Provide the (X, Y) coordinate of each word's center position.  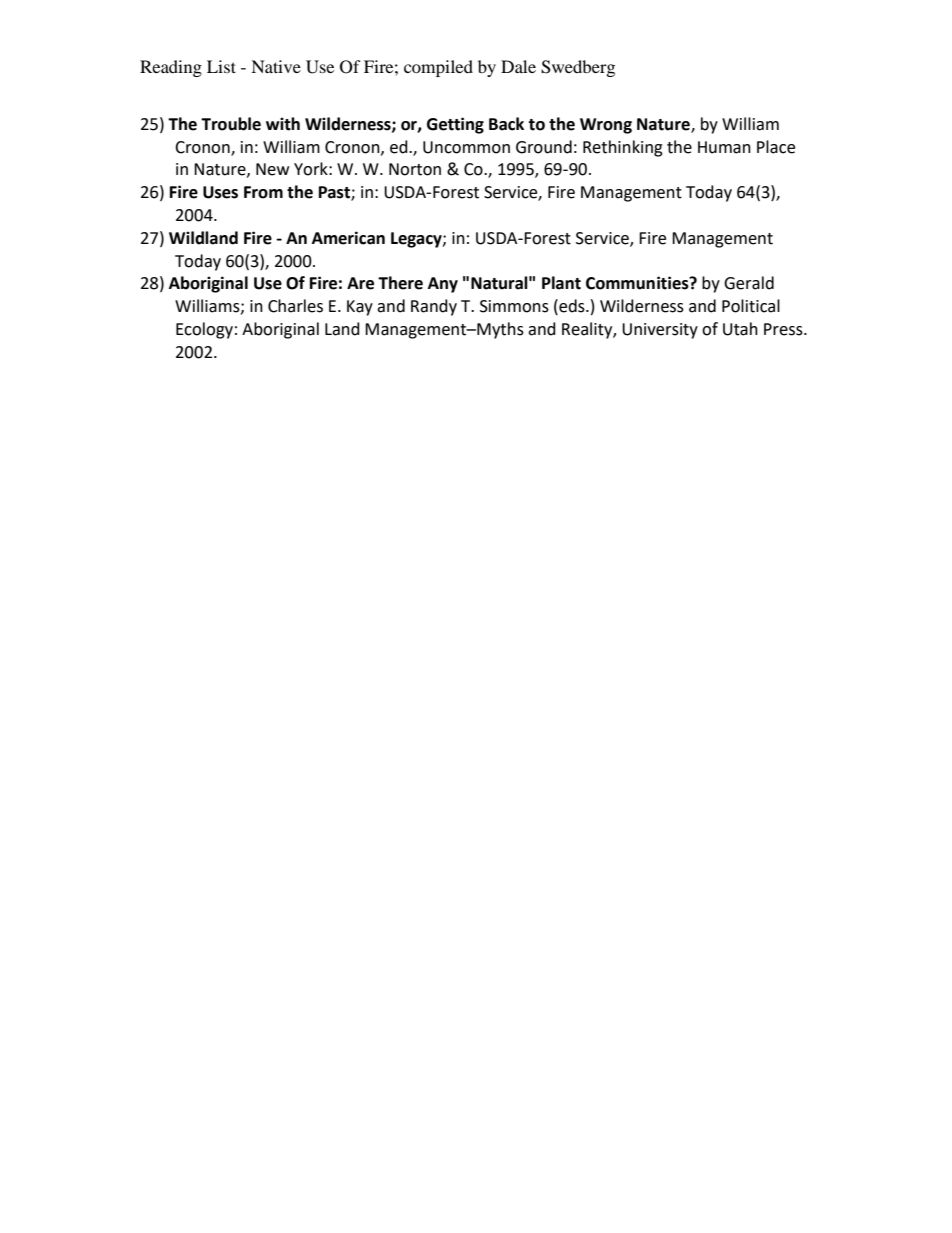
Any (443, 285)
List (221, 66)
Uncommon (466, 147)
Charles (295, 306)
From (263, 192)
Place (776, 147)
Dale (518, 66)
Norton (415, 169)
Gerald (749, 283)
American (348, 238)
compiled (438, 68)
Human (724, 147)
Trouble (231, 124)
